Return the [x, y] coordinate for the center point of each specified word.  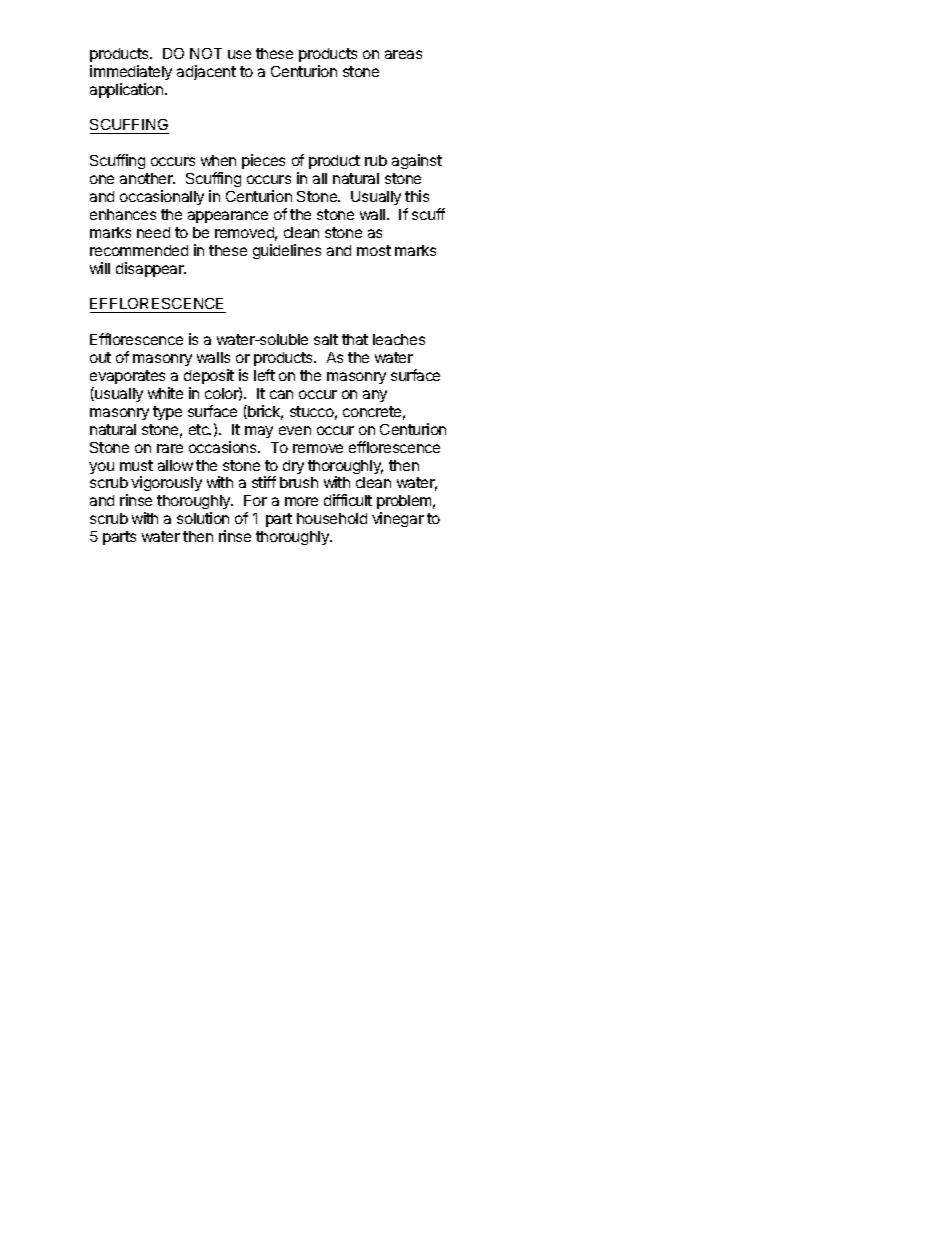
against [417, 161]
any [375, 396]
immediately [131, 72]
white [165, 393]
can [281, 394]
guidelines [287, 251]
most [374, 250]
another [147, 178]
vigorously [166, 483]
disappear [151, 269]
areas [403, 54]
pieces [263, 161]
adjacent [206, 72]
